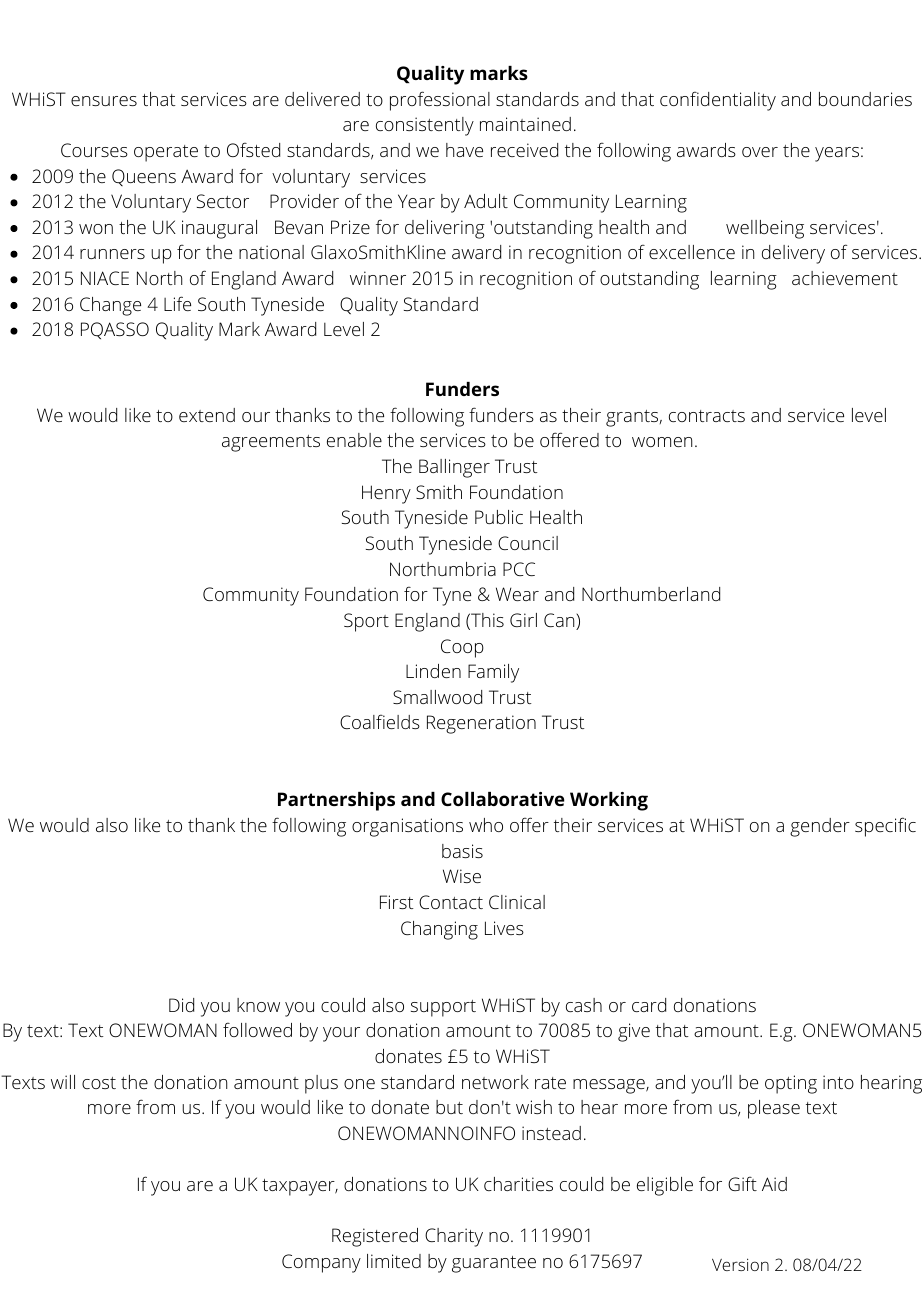 This image has width=924, height=1308. Describe the element at coordinates (321, 1263) in the image. I see `Company` at that location.
